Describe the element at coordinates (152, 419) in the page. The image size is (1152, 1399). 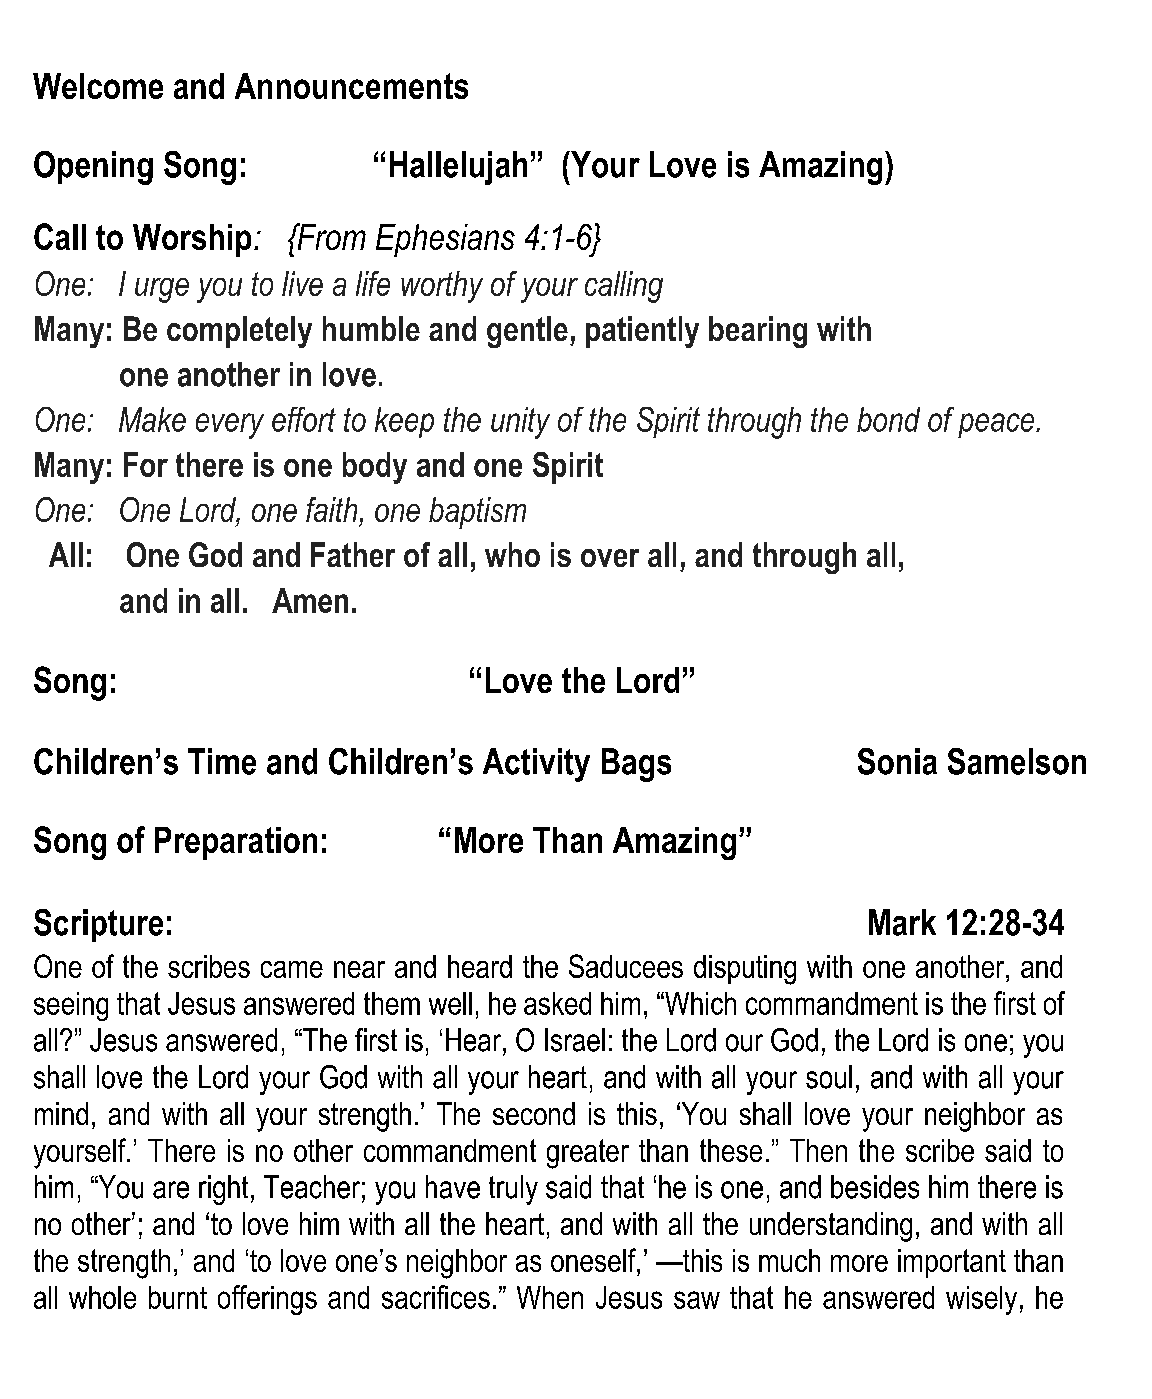
I see `Make` at that location.
